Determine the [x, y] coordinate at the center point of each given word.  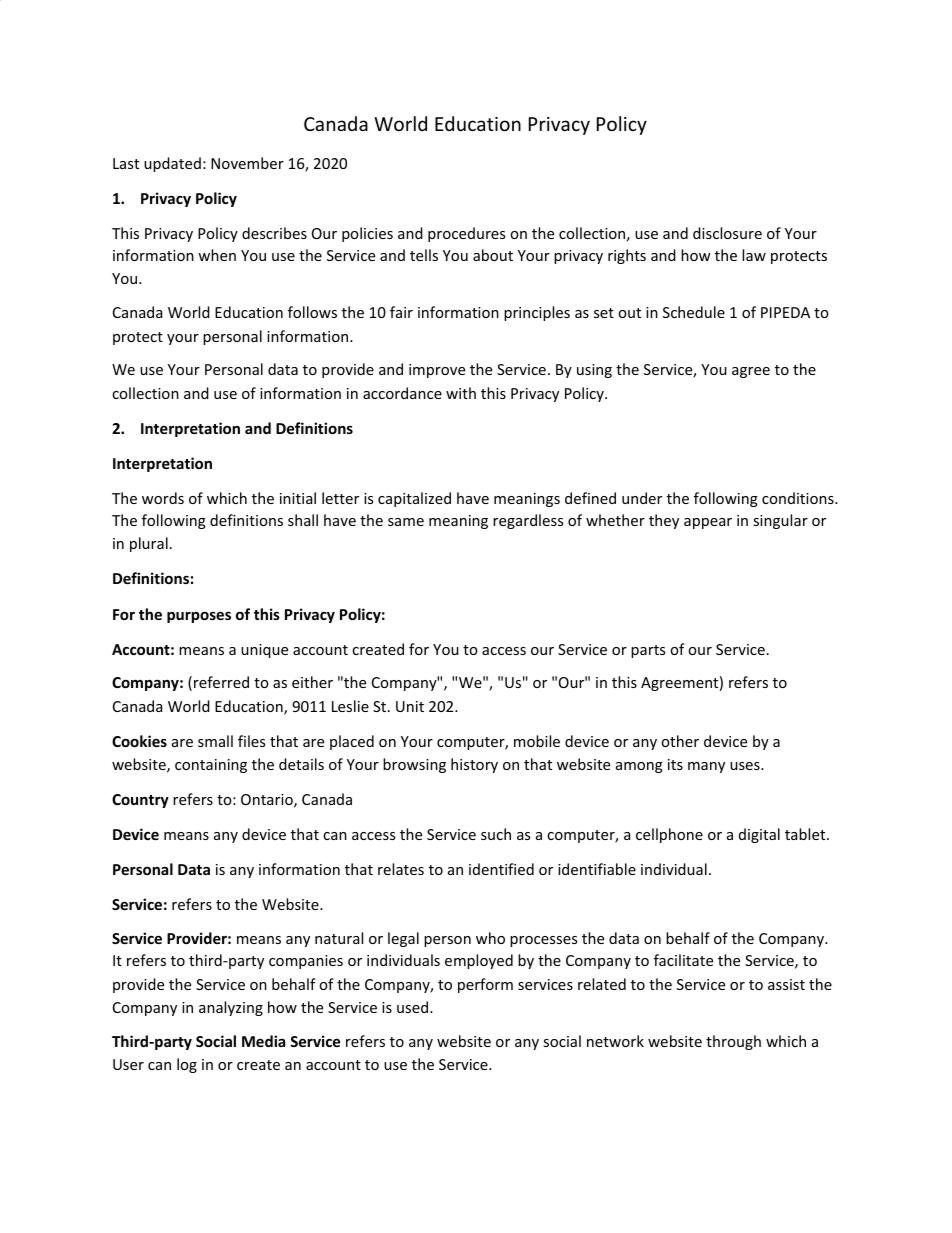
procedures [466, 234]
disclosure [727, 233]
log [187, 1065]
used [414, 1007]
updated [172, 164]
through [733, 1042]
